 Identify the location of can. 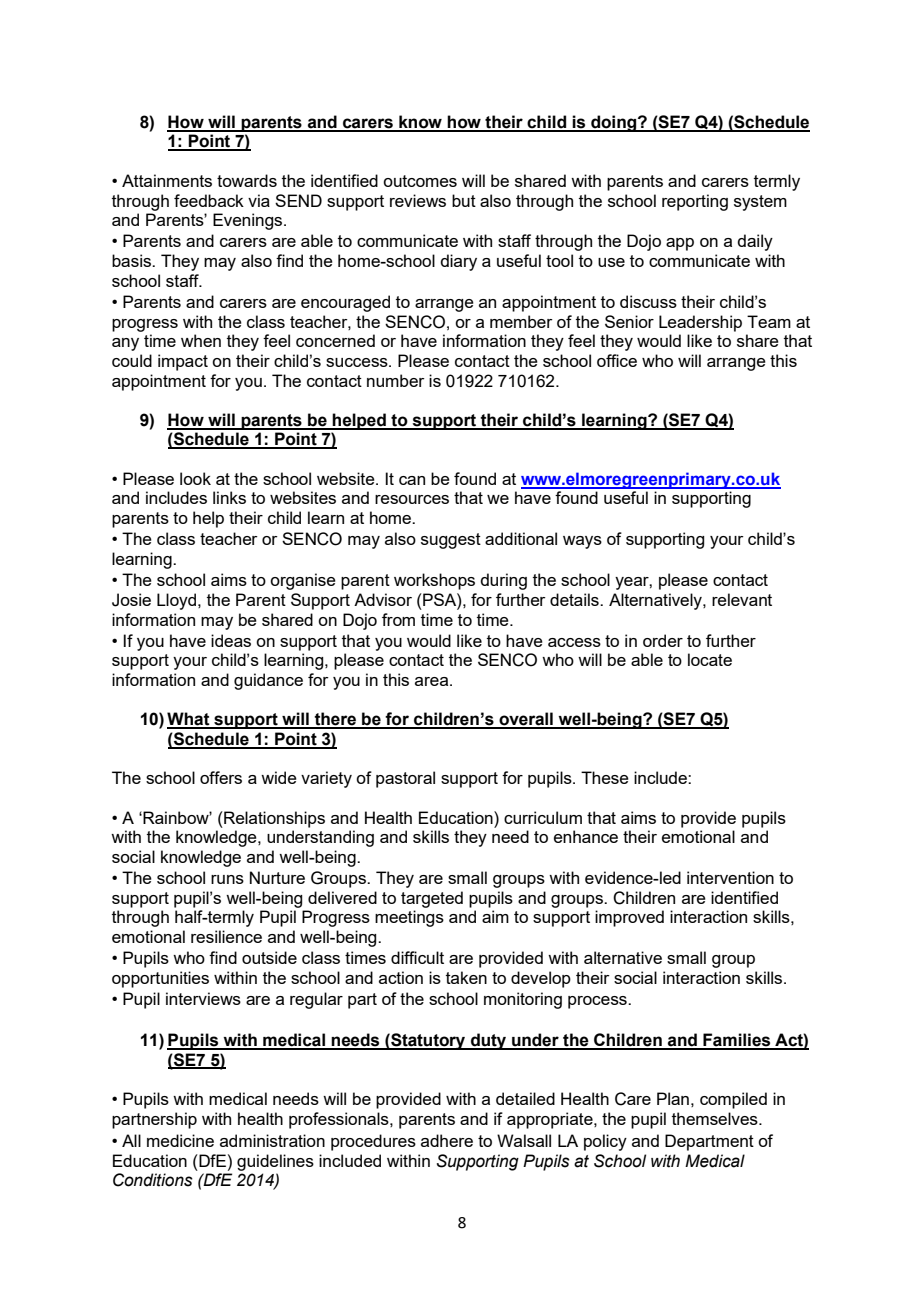
(412, 480).
